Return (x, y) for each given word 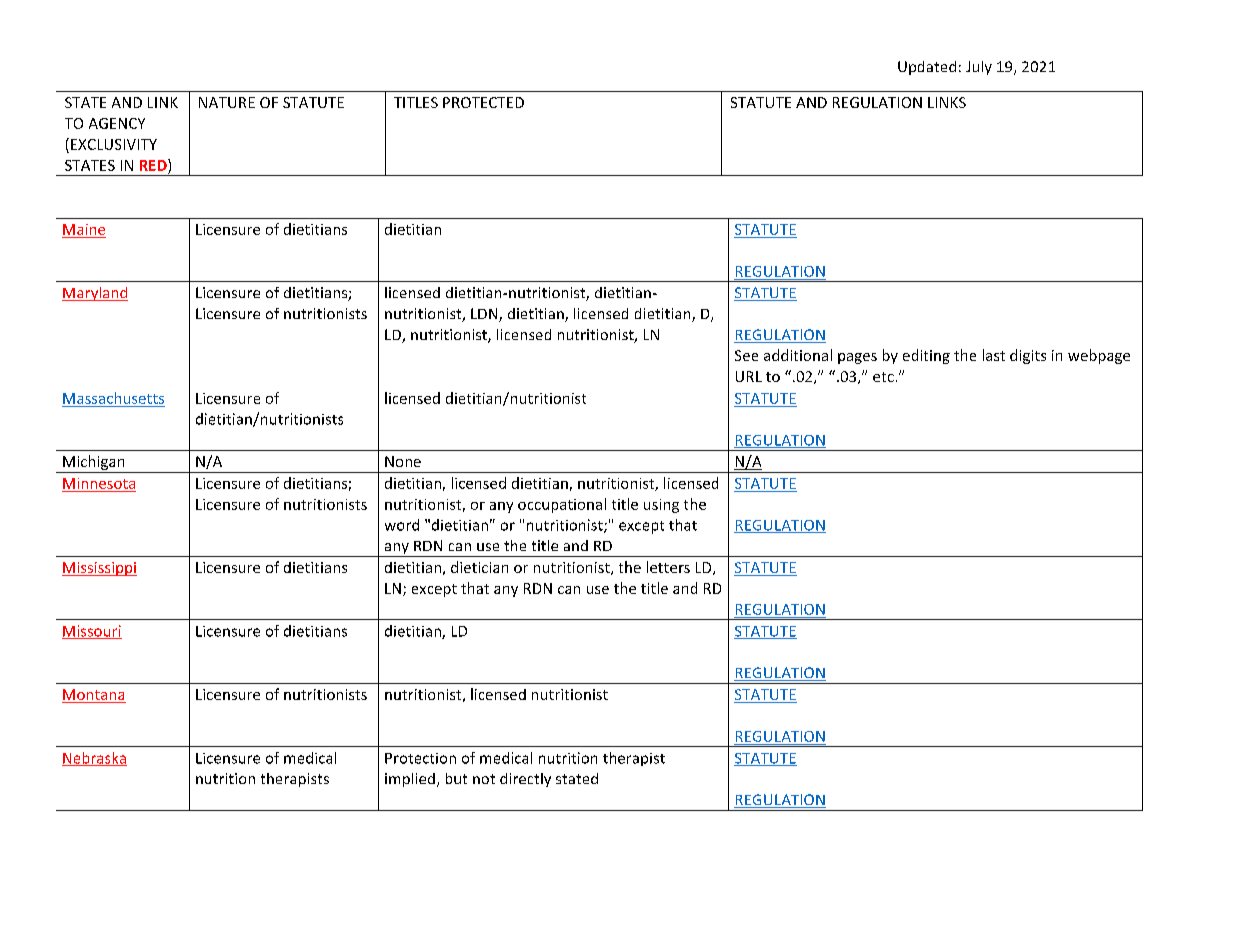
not (484, 779)
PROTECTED (483, 102)
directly (525, 780)
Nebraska (94, 759)
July (979, 68)
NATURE (227, 102)
